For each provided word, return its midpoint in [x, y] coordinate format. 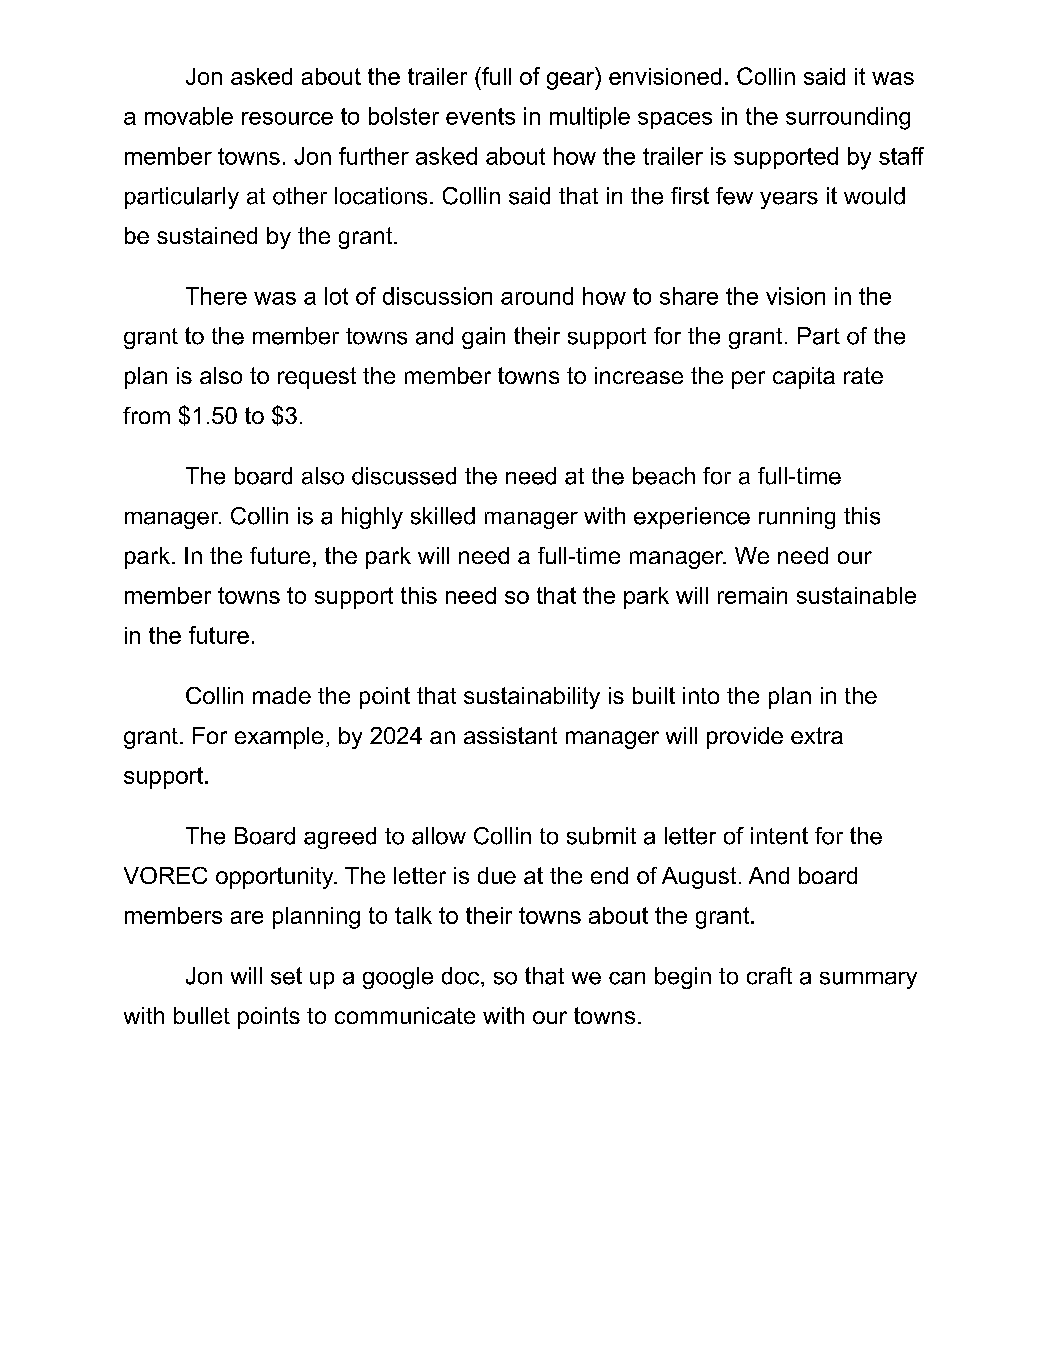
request [317, 378]
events [480, 116]
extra [817, 735]
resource [287, 118]
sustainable [856, 595]
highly [372, 518]
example [279, 738]
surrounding [848, 118]
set [286, 976]
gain [483, 338]
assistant [510, 735]
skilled [443, 516]
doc [462, 976]
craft [769, 976]
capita [804, 378]
